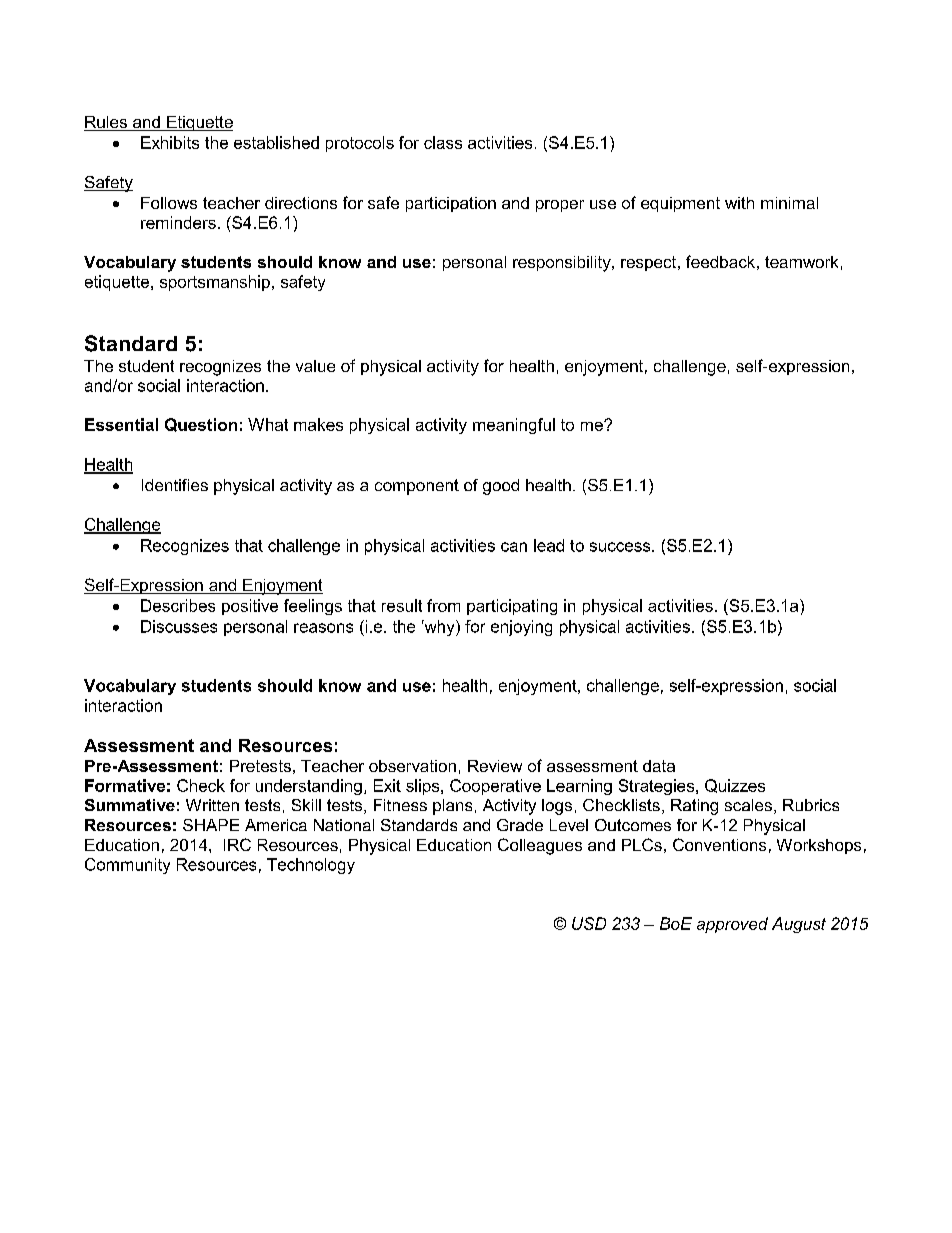 This screenshot has height=1233, width=952. What do you see at coordinates (443, 142) in the screenshot?
I see `class` at bounding box center [443, 142].
